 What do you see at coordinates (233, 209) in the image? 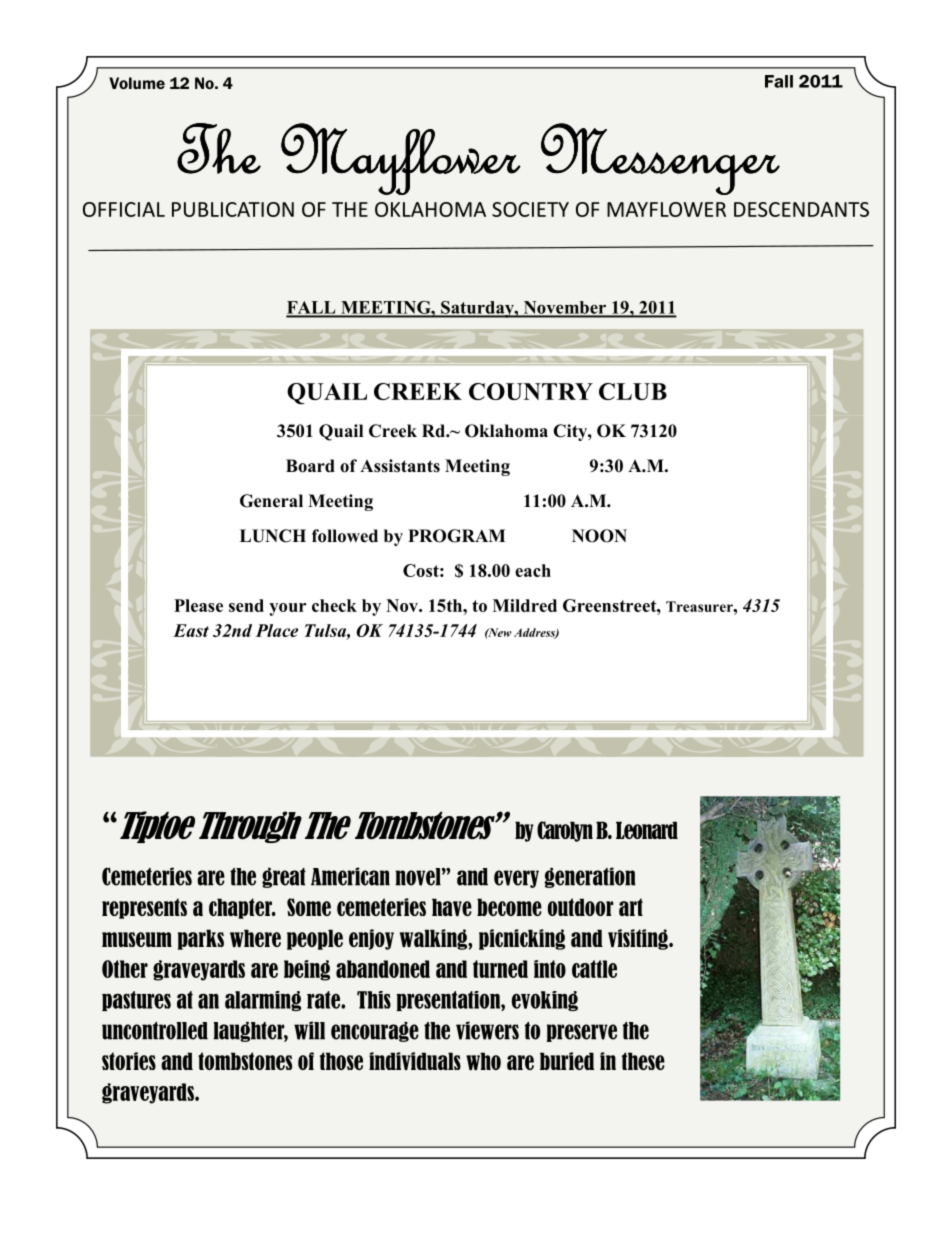
I see `PUBLICATION` at bounding box center [233, 209].
